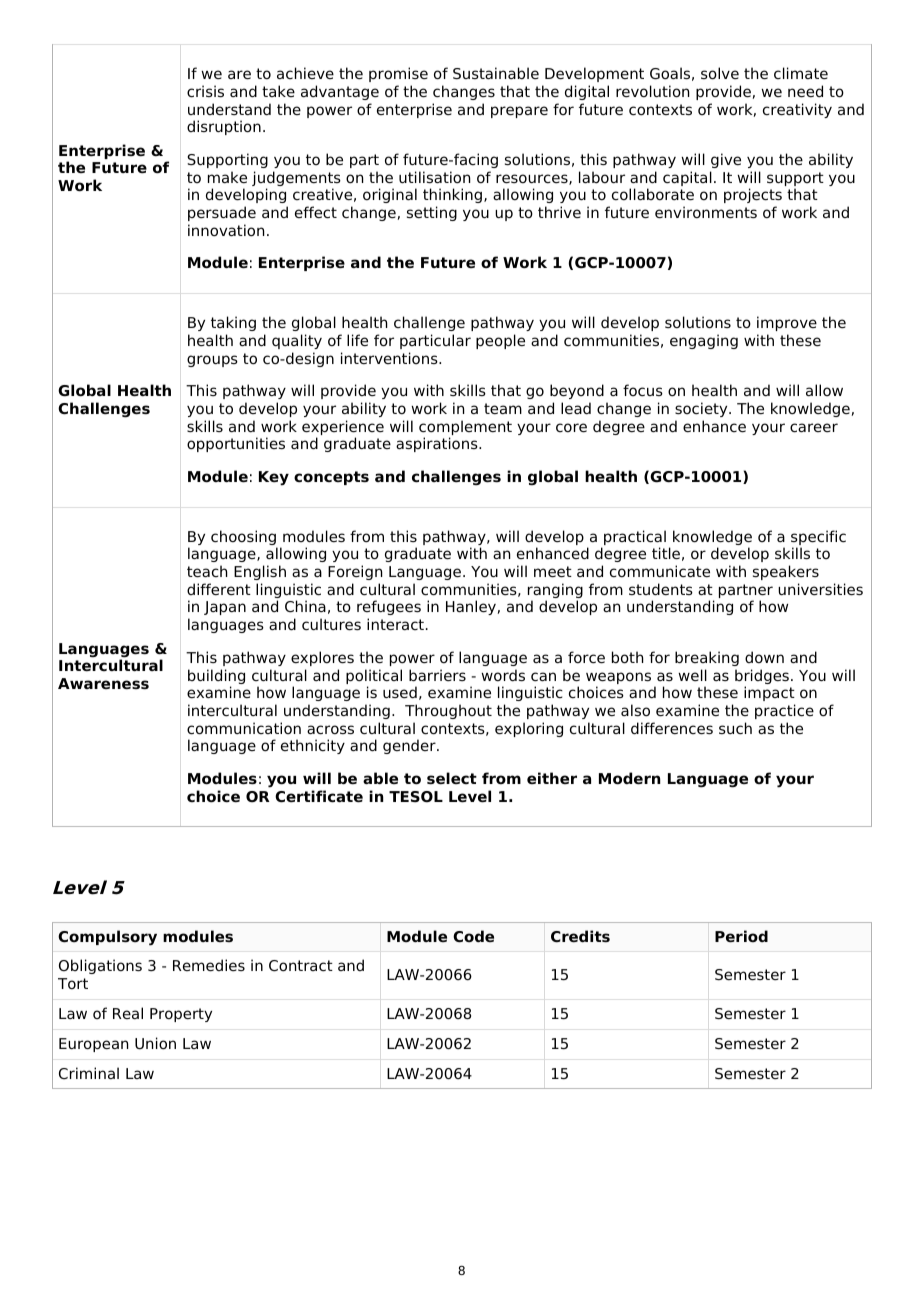 This screenshot has height=1308, width=924. I want to click on complement, so click(465, 429).
